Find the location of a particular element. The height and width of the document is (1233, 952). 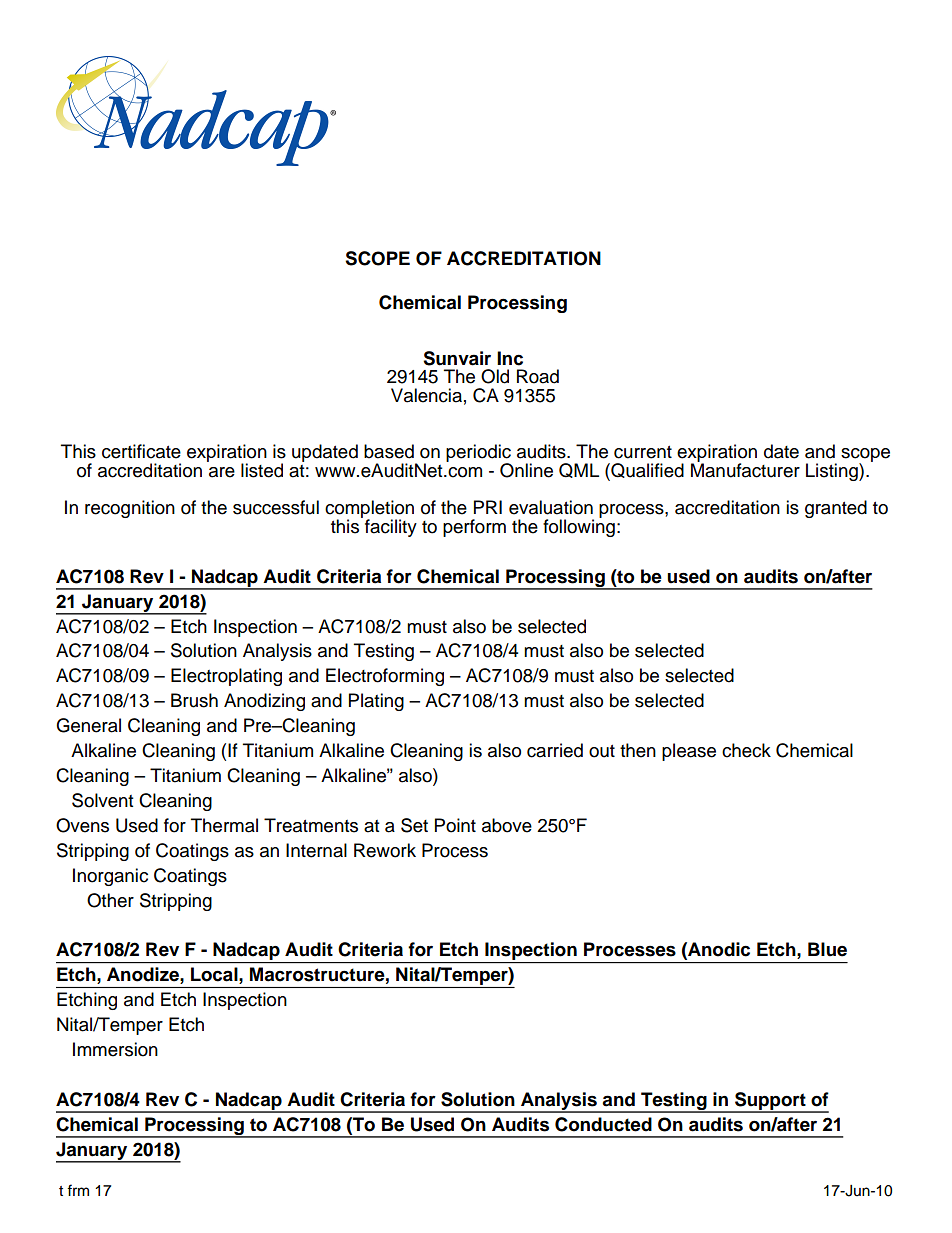

certificate is located at coordinates (141, 451).
